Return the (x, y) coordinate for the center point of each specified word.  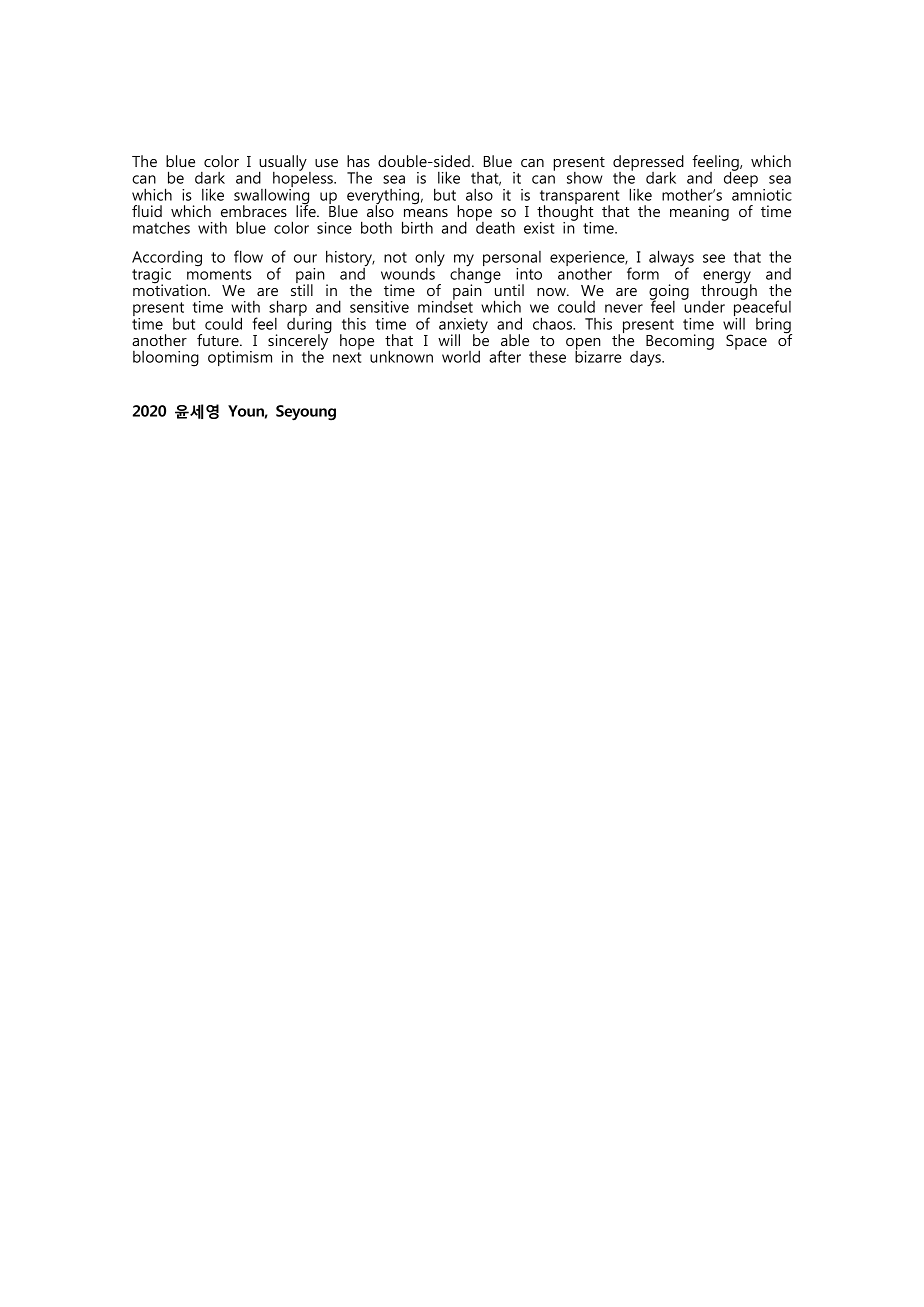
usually (283, 164)
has (358, 161)
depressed (648, 164)
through (729, 292)
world (461, 356)
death (495, 226)
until (509, 290)
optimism (240, 358)
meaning (699, 213)
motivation (171, 289)
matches (161, 227)
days (646, 359)
